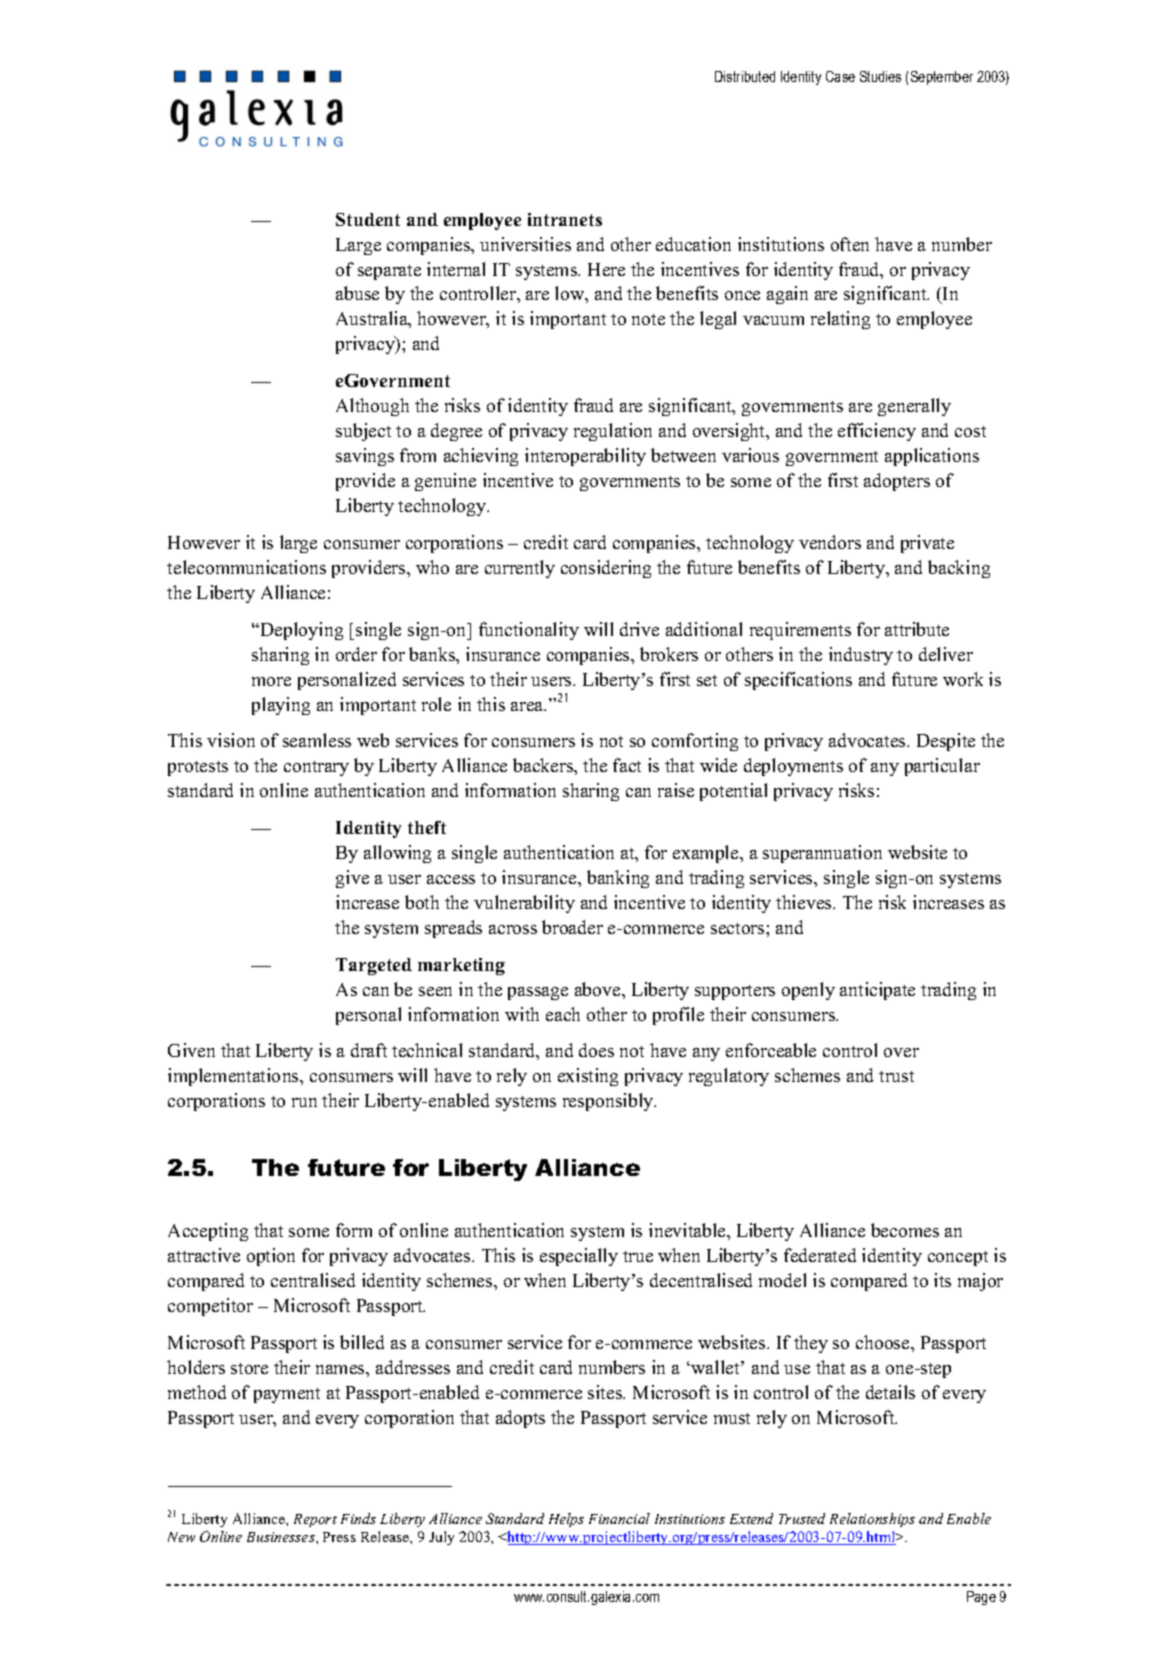 The image size is (1174, 1662). Describe the element at coordinates (282, 1537) in the document. I see `Businesses` at that location.
